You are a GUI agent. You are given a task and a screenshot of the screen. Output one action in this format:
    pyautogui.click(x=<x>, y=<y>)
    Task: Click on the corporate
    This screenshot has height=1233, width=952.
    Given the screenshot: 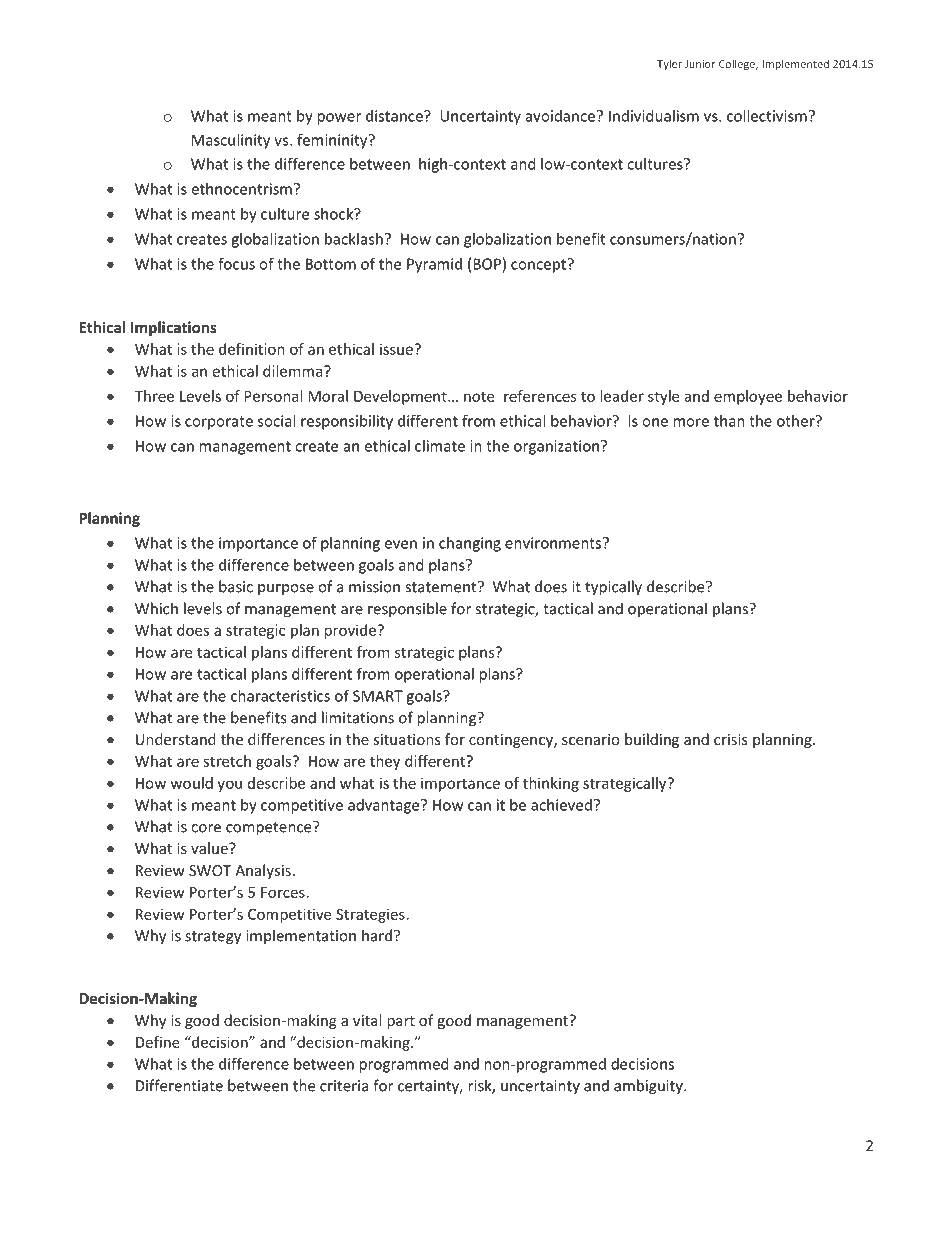 What is the action you would take?
    pyautogui.click(x=219, y=423)
